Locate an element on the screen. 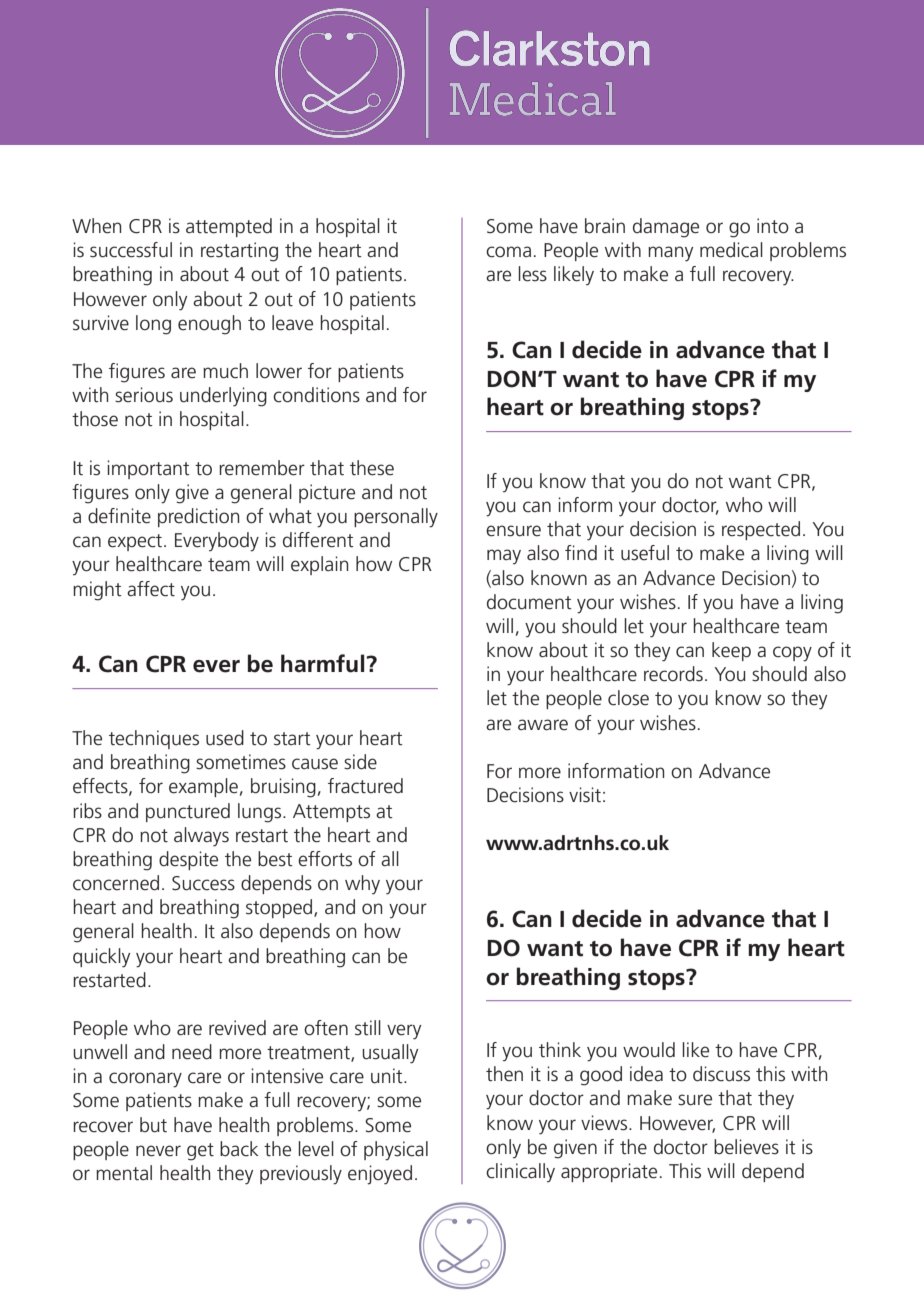  physical is located at coordinates (396, 1151).
